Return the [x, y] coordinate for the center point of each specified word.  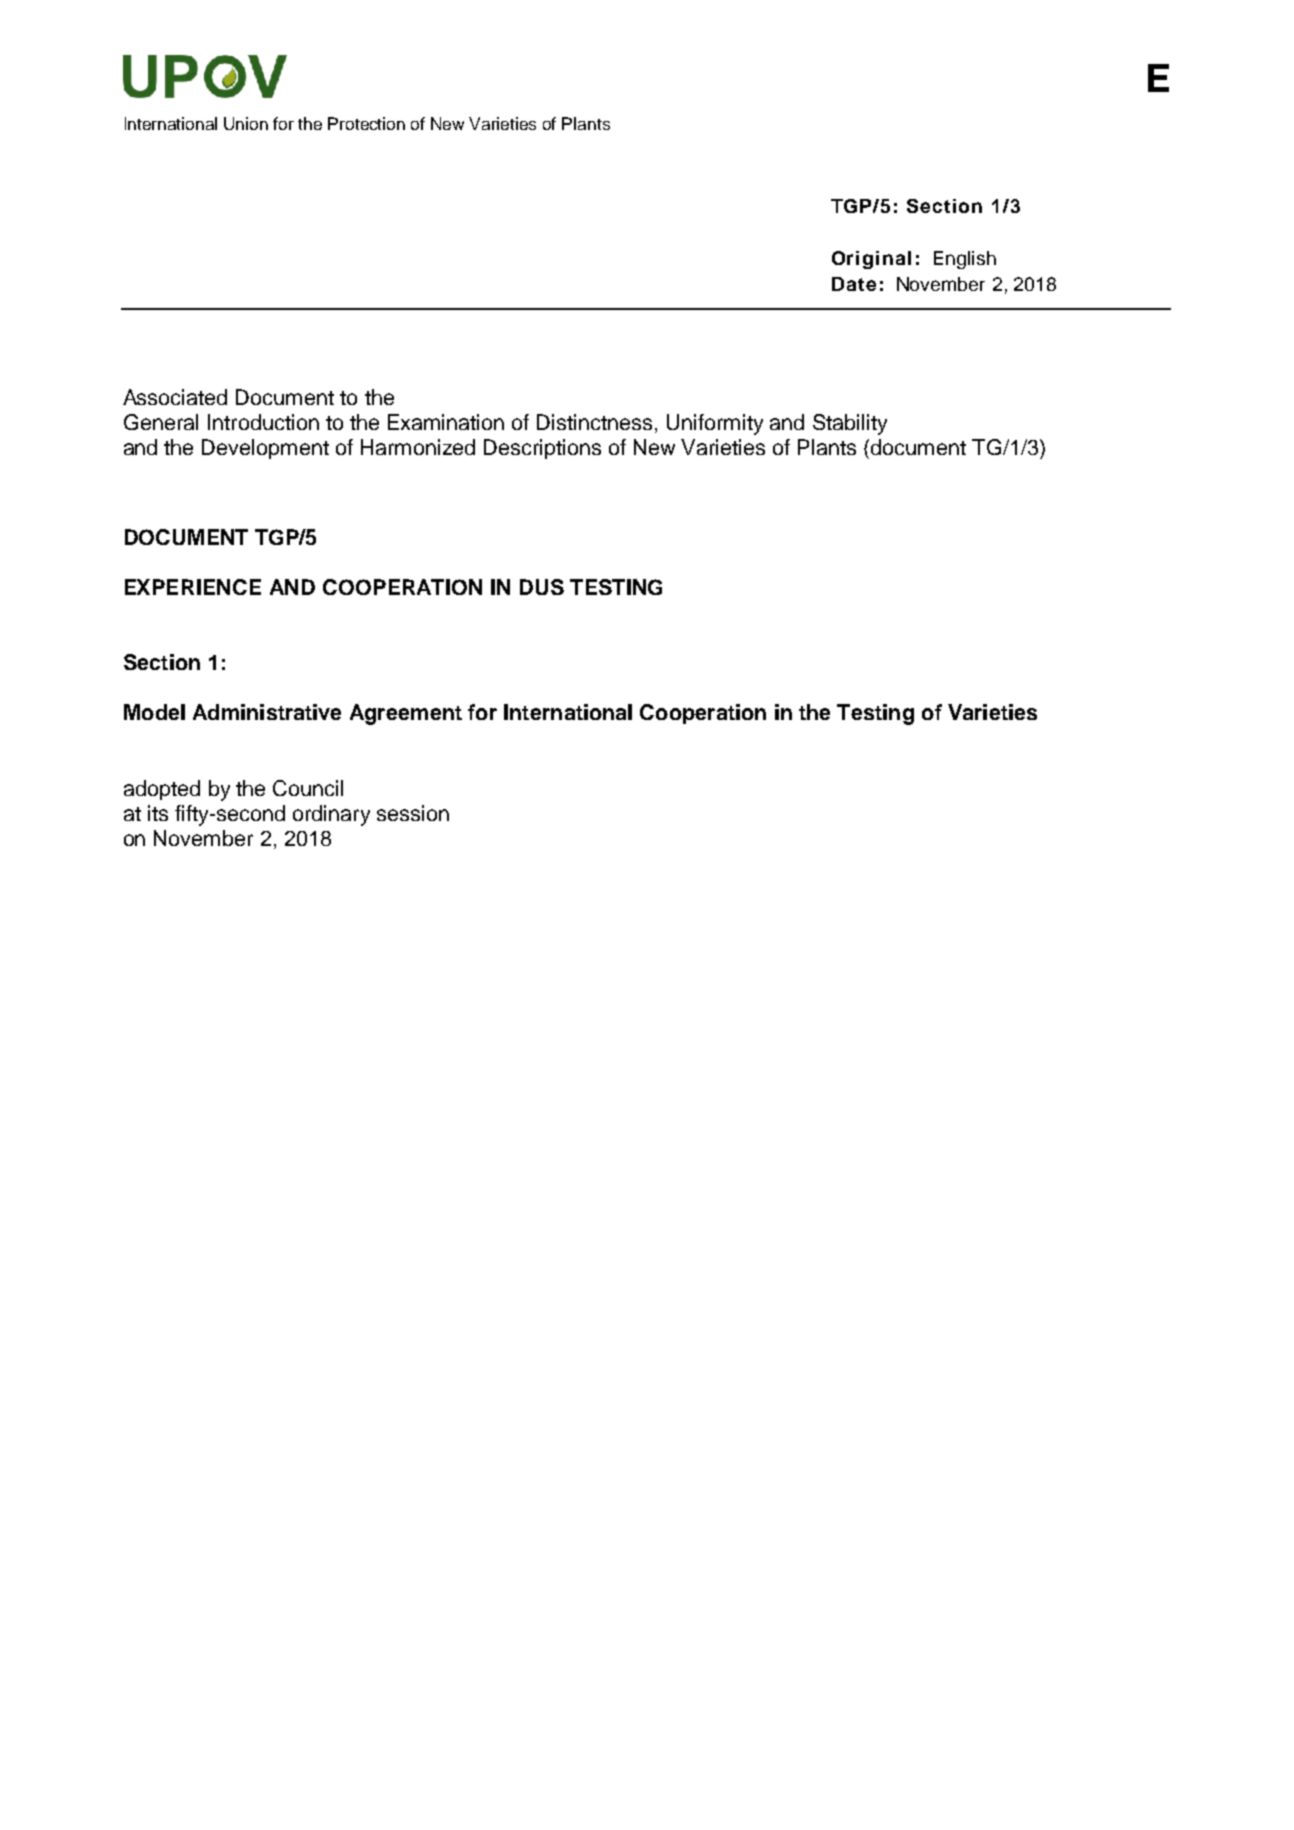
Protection [366, 123]
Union [246, 123]
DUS [542, 587]
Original [871, 260]
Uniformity [715, 424]
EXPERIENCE [193, 587]
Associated [175, 397]
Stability [850, 424]
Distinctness [594, 422]
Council [308, 788]
